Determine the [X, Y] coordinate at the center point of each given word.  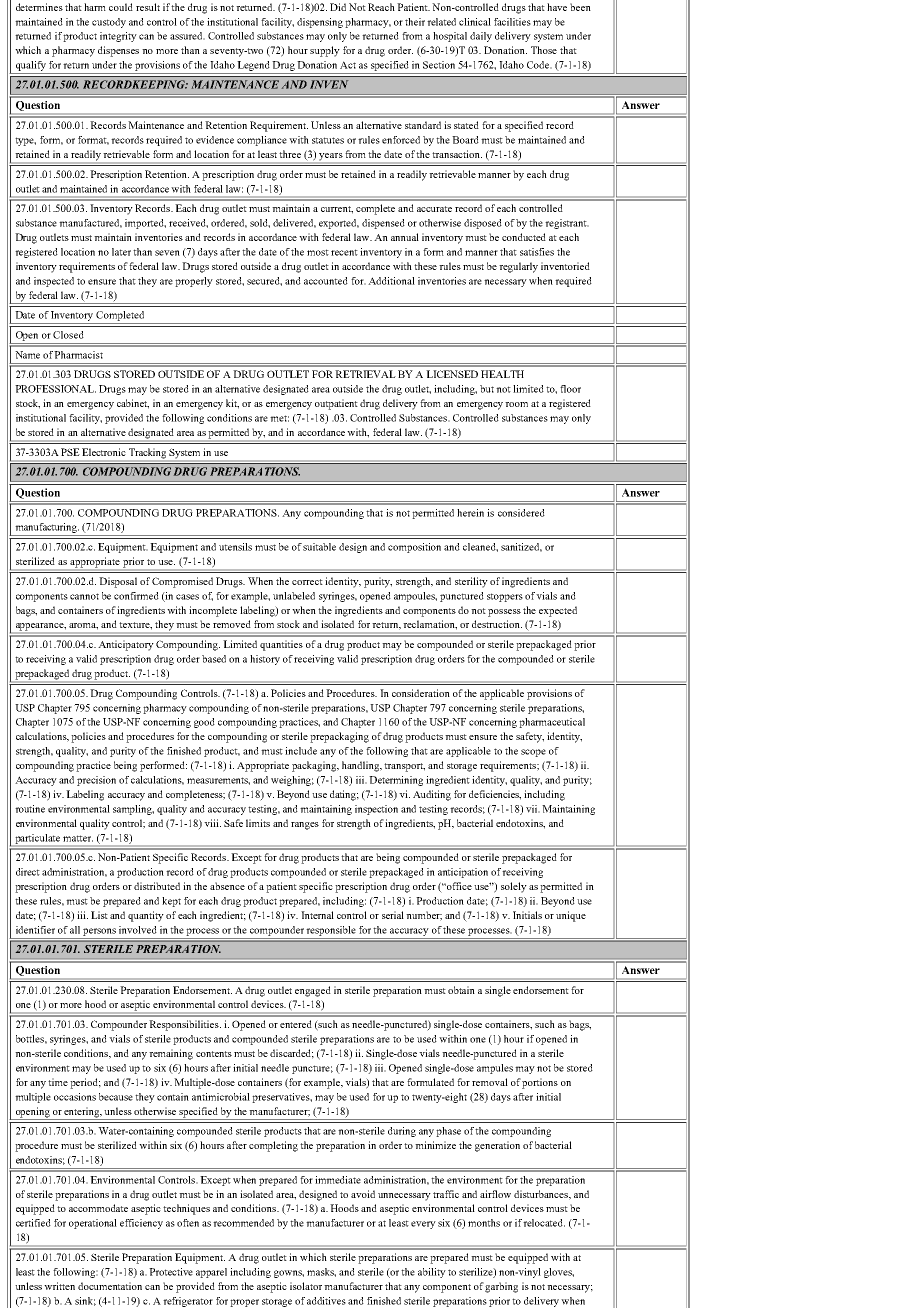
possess [504, 613]
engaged [313, 991]
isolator [306, 1286]
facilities [512, 22]
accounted [326, 281]
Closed [68, 335]
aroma [83, 626]
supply [325, 51]
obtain [461, 990]
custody [109, 23]
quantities [281, 645]
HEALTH [502, 374]
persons [99, 932]
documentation [110, 1286]
